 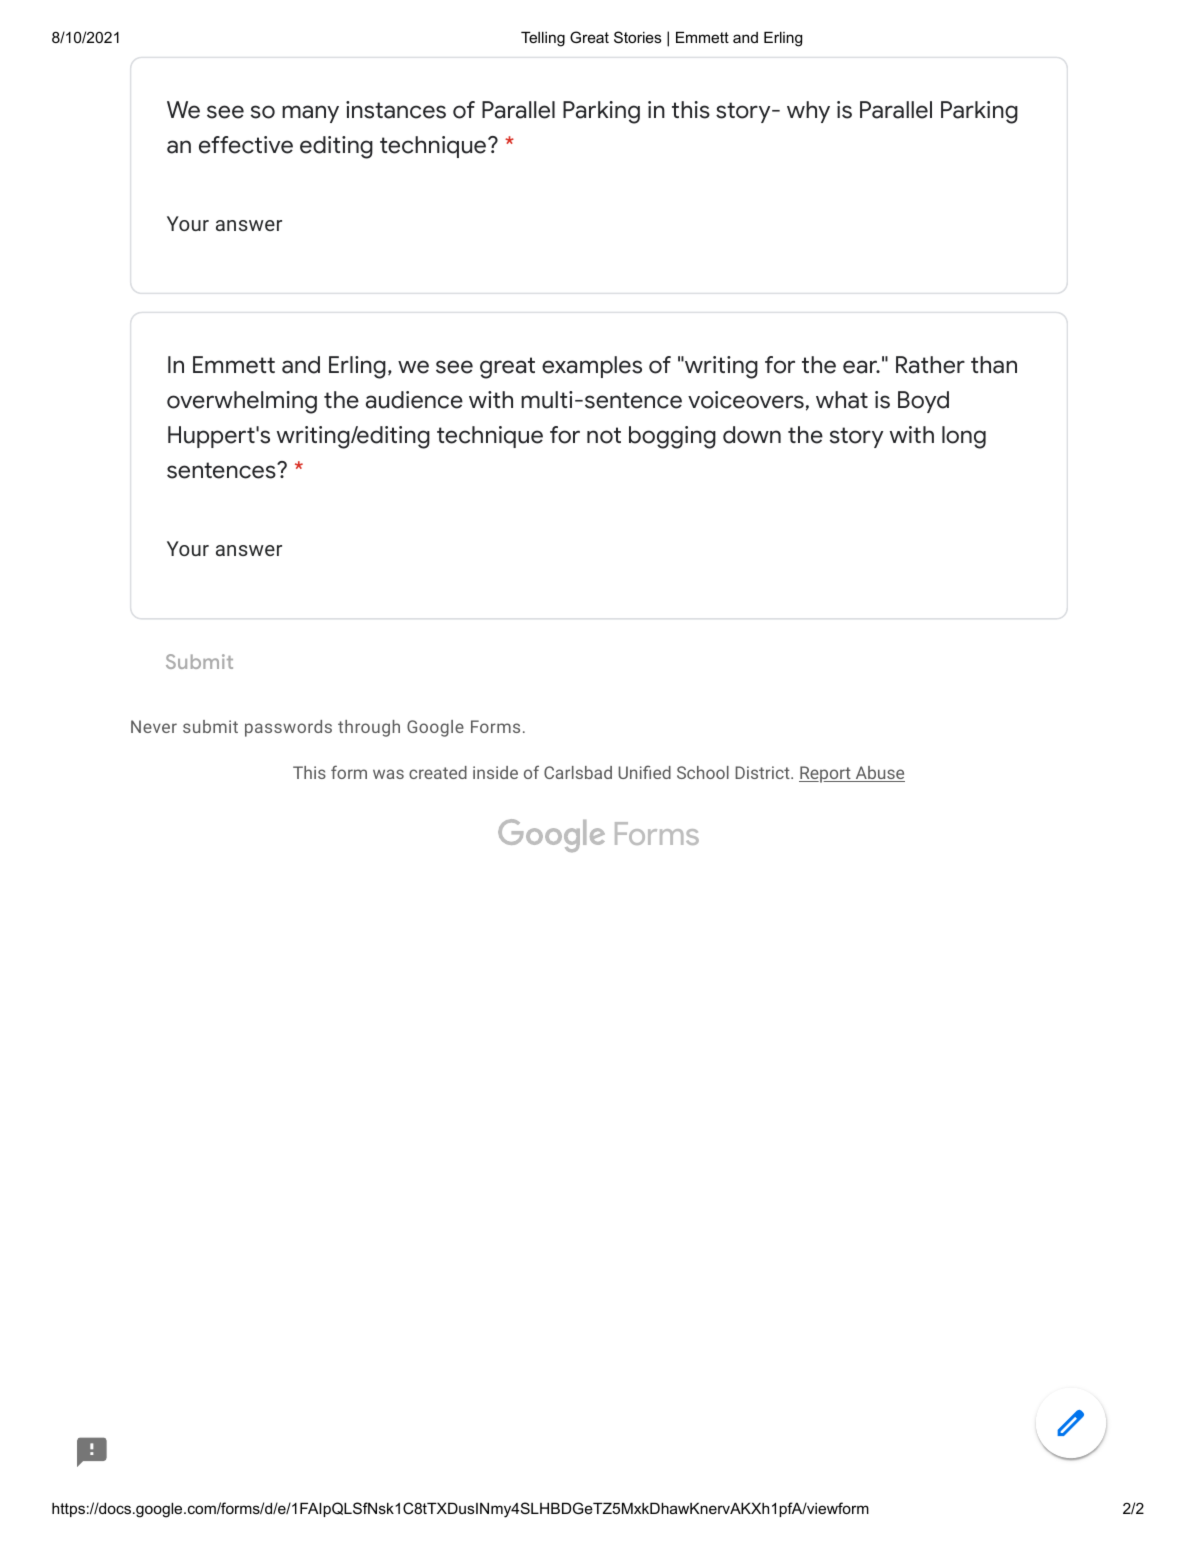 What do you see at coordinates (592, 367) in the image?
I see `examples` at bounding box center [592, 367].
